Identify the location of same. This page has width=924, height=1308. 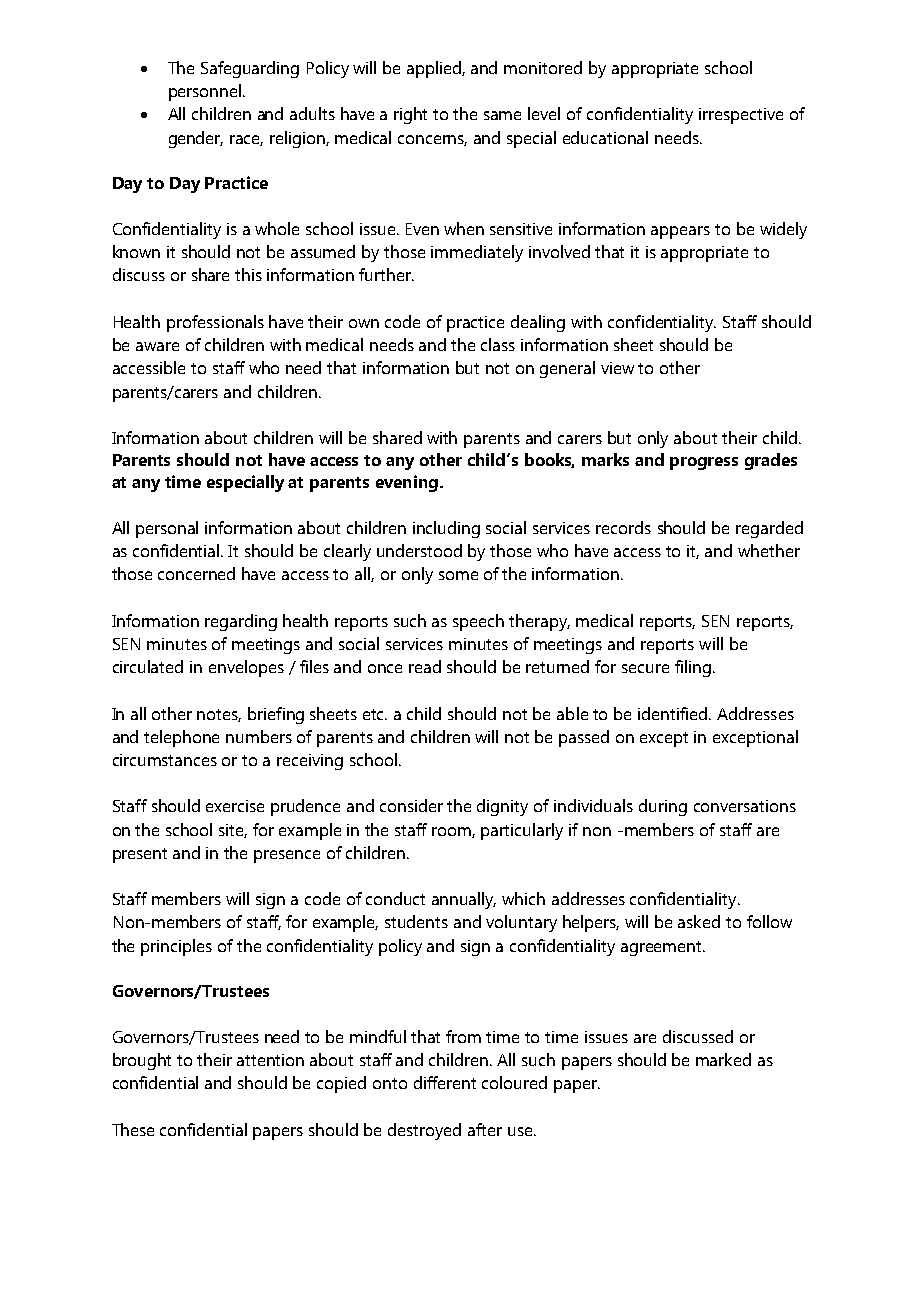
(502, 115).
